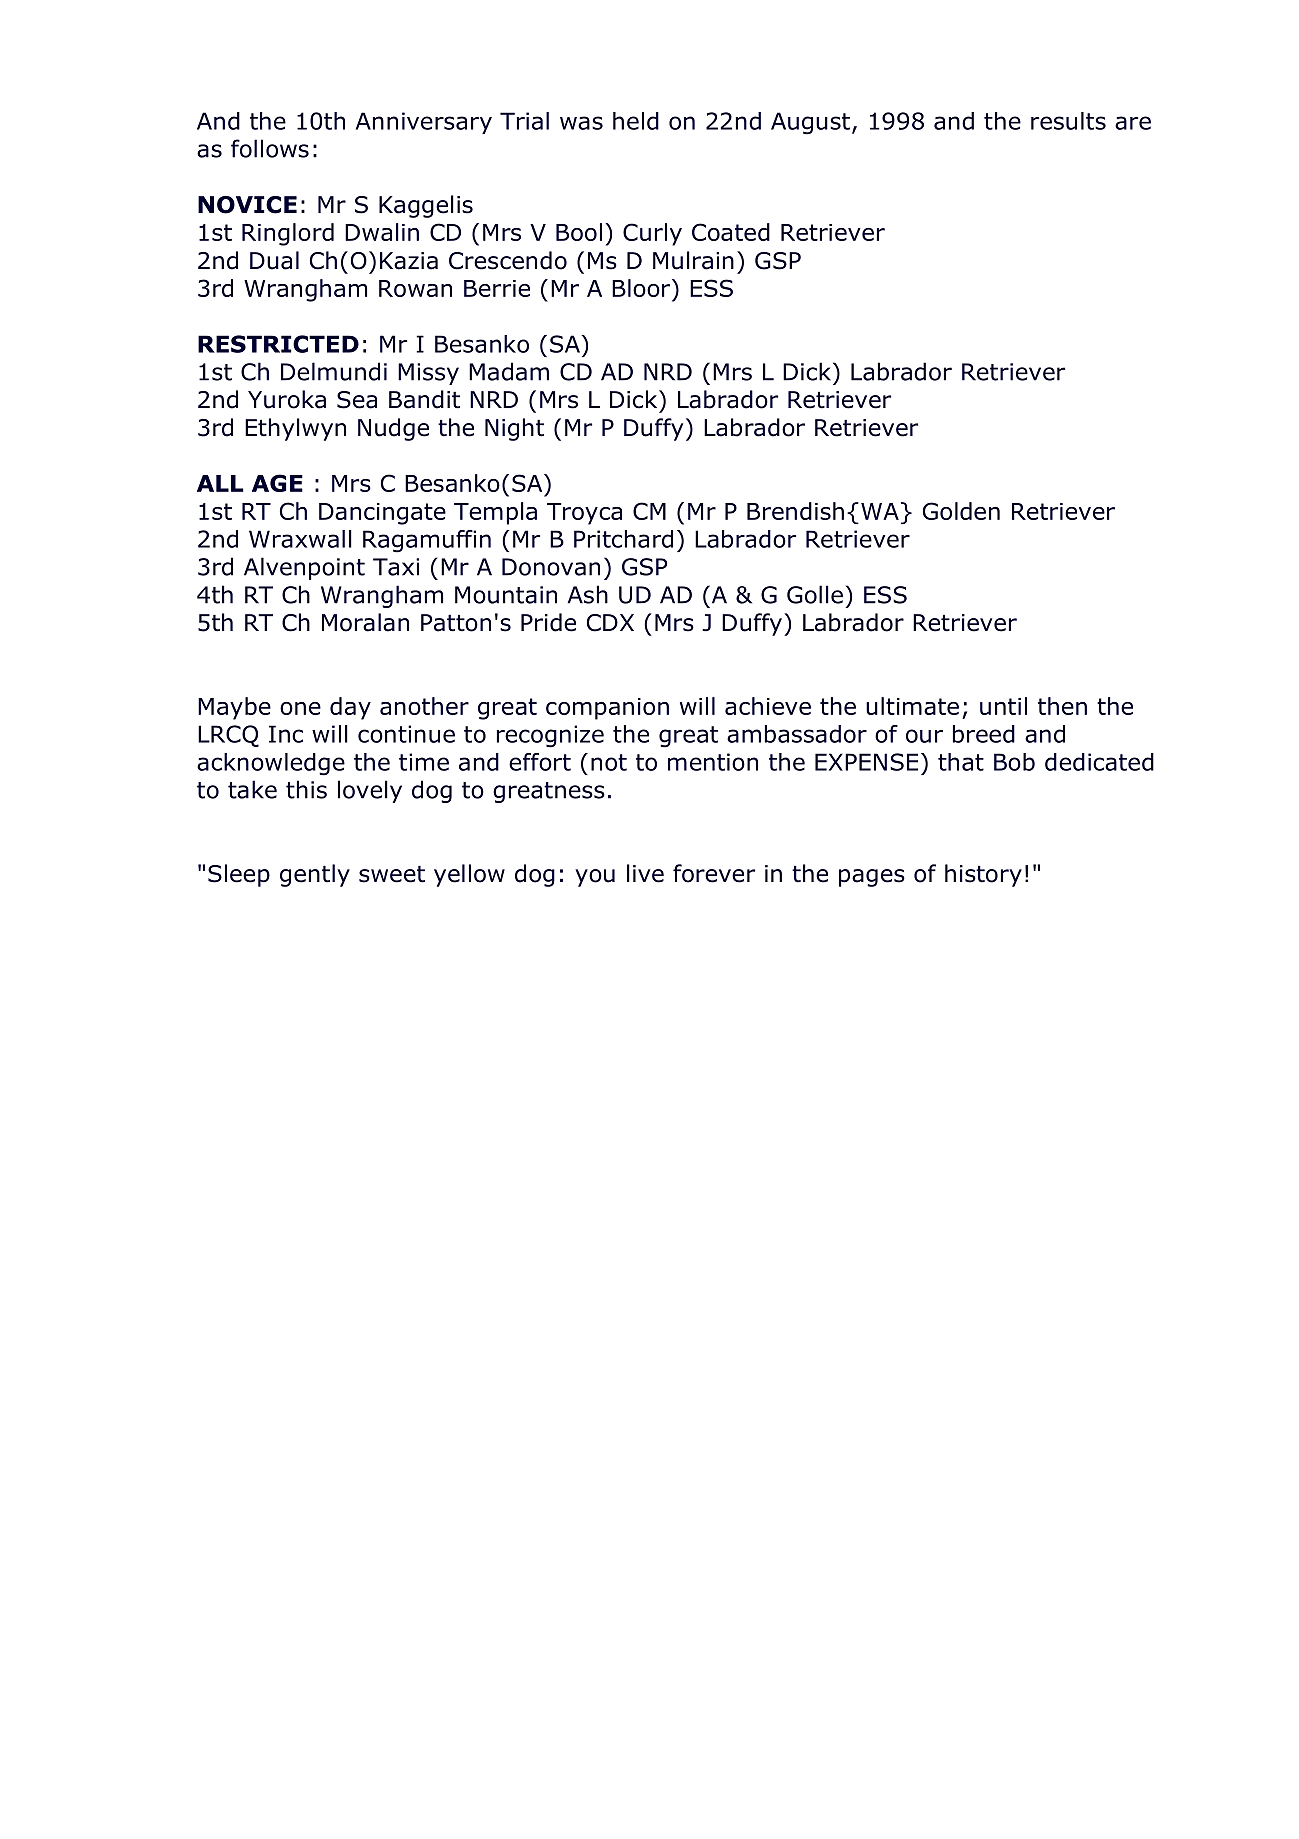  What do you see at coordinates (427, 541) in the page?
I see `Ragamuffin` at bounding box center [427, 541].
